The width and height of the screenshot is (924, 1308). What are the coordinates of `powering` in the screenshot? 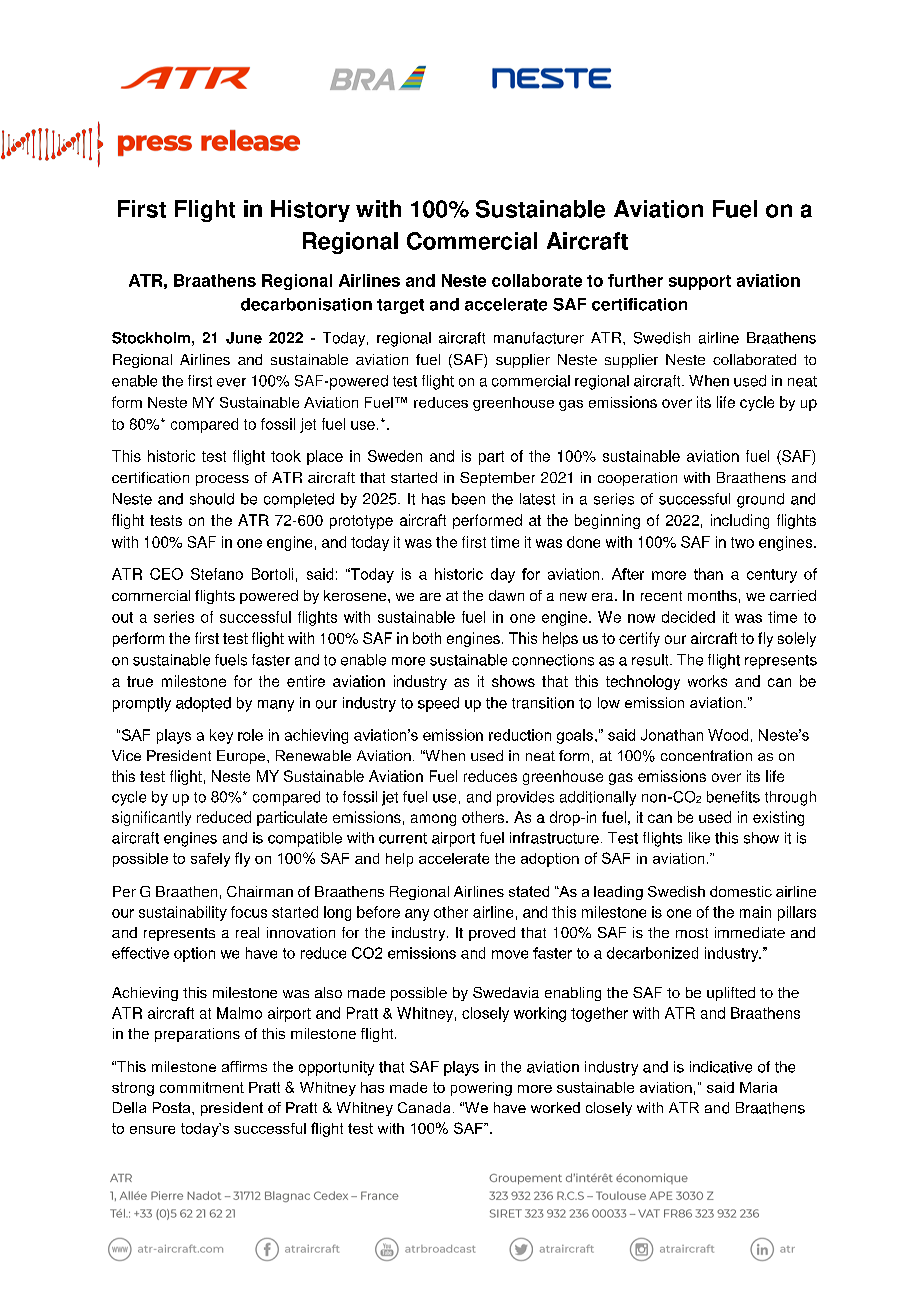 It's located at (481, 1089).
